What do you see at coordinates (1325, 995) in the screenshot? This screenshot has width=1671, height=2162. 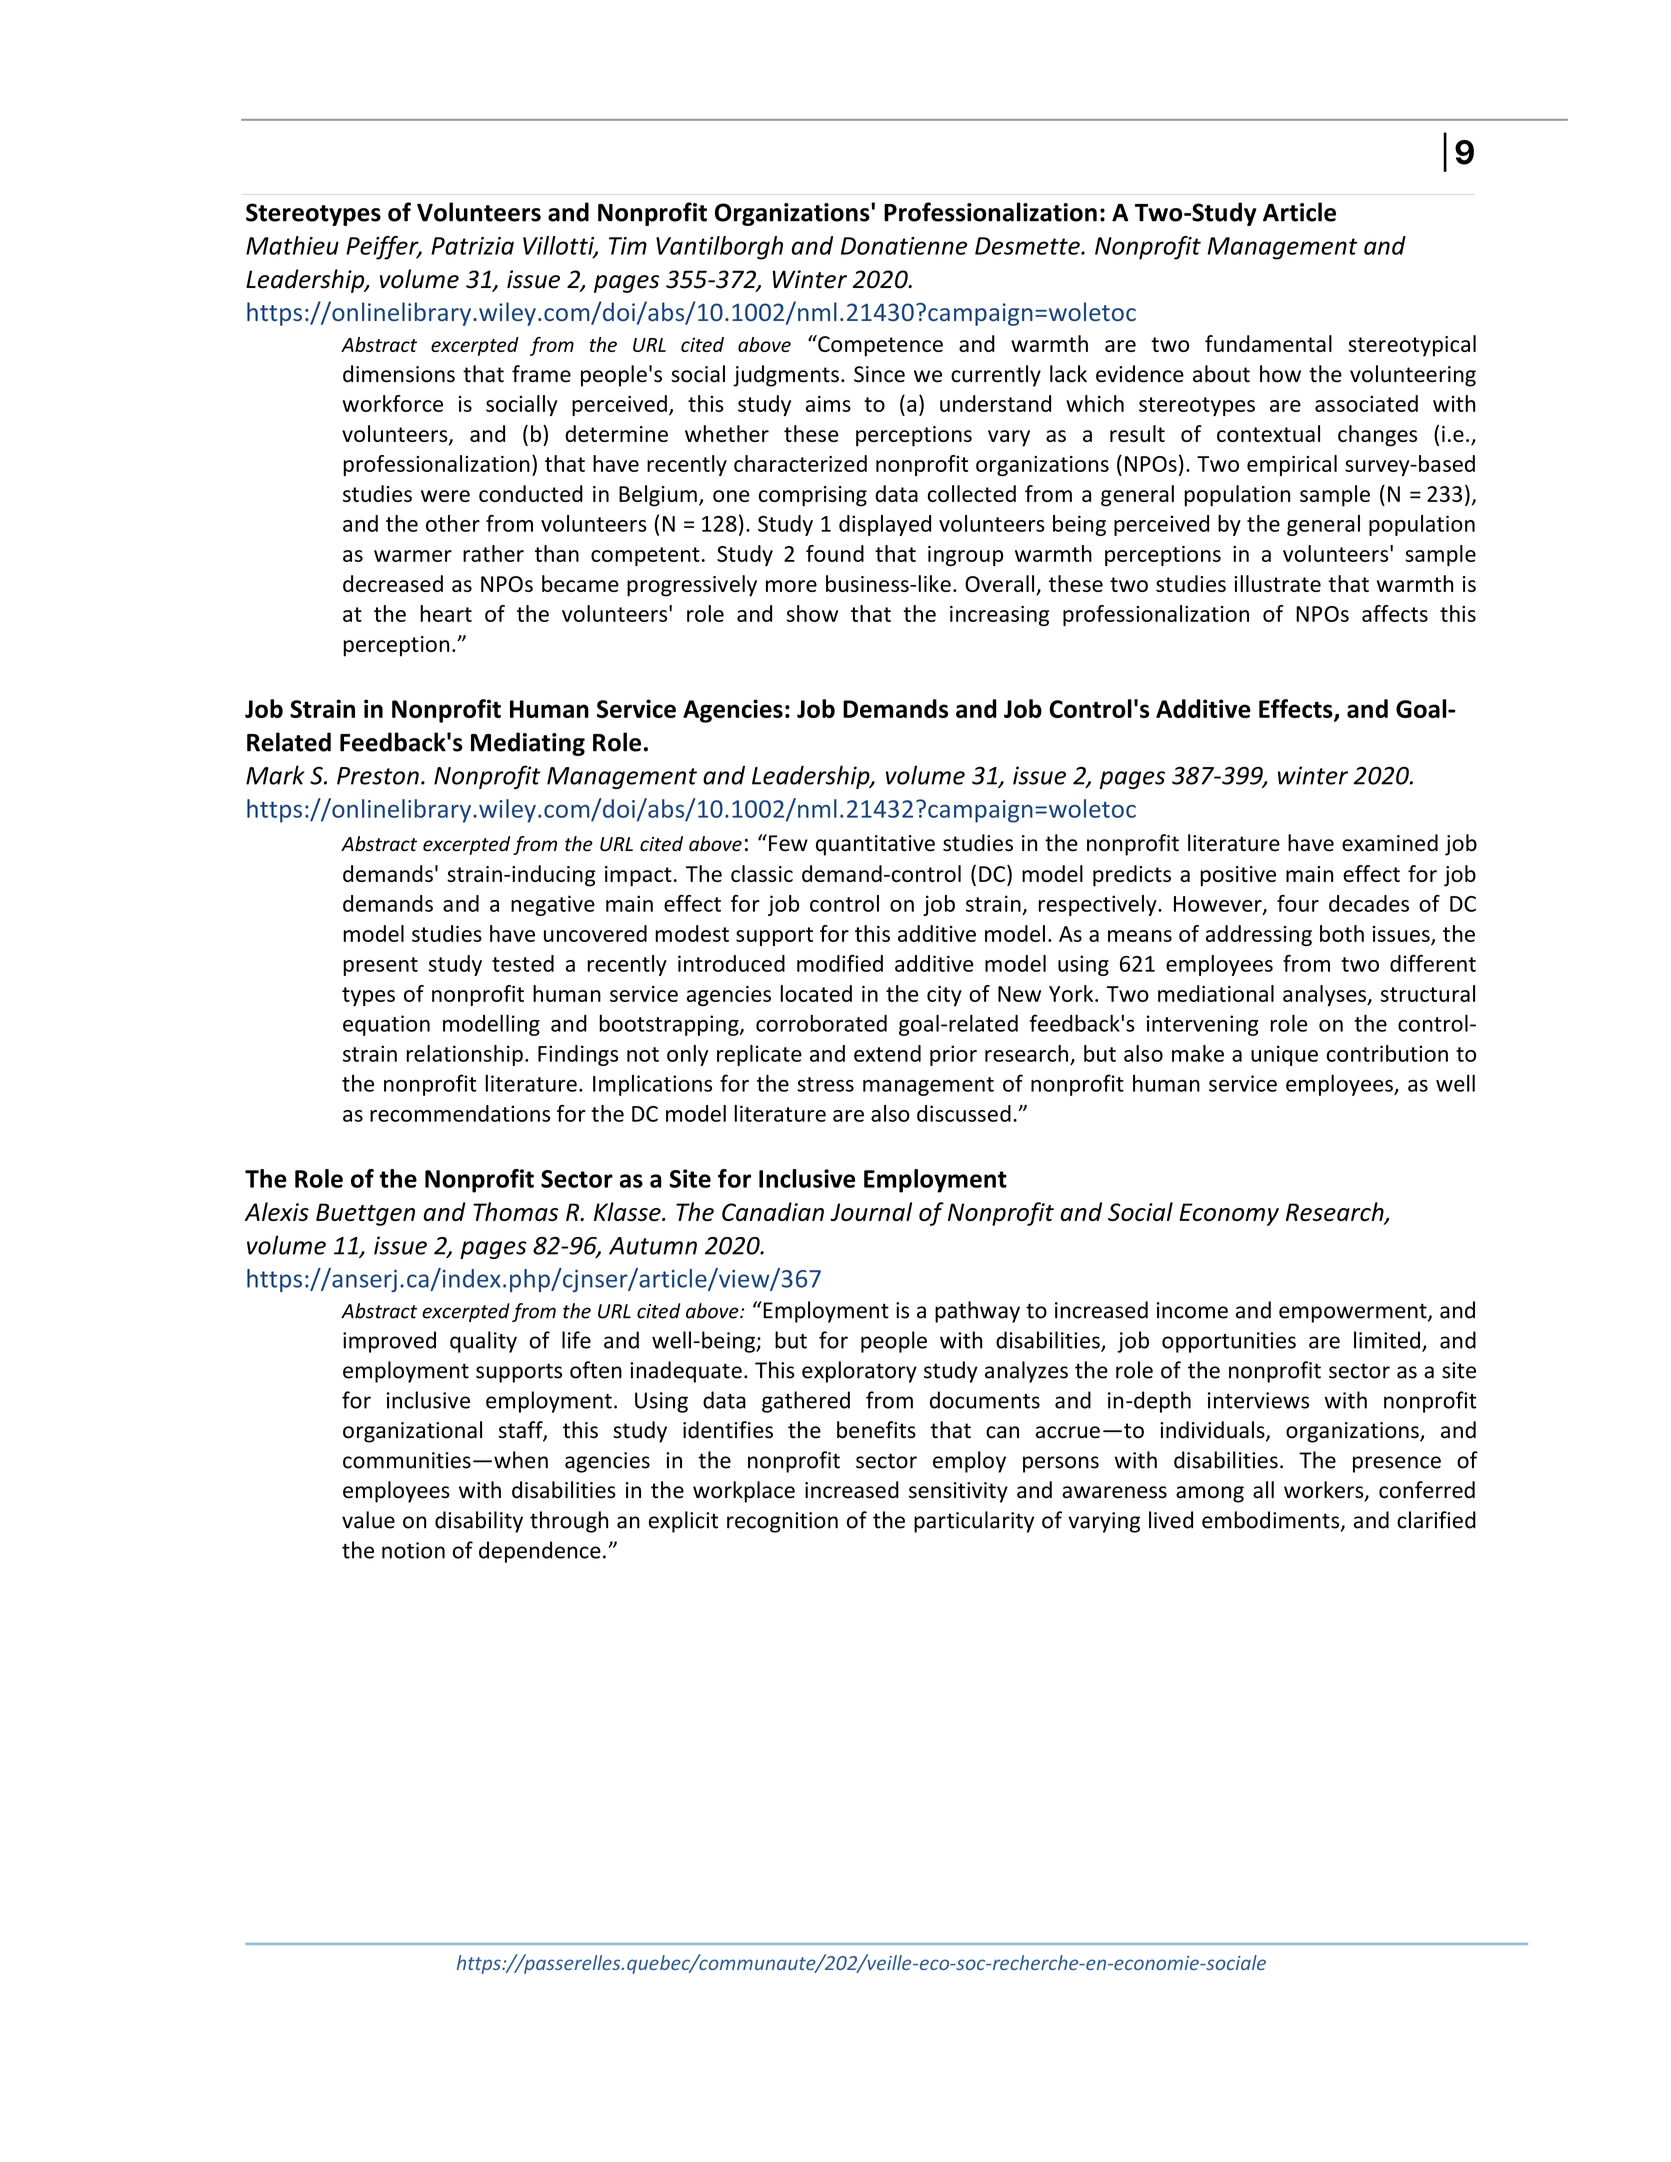 I see `analyses` at bounding box center [1325, 995].
